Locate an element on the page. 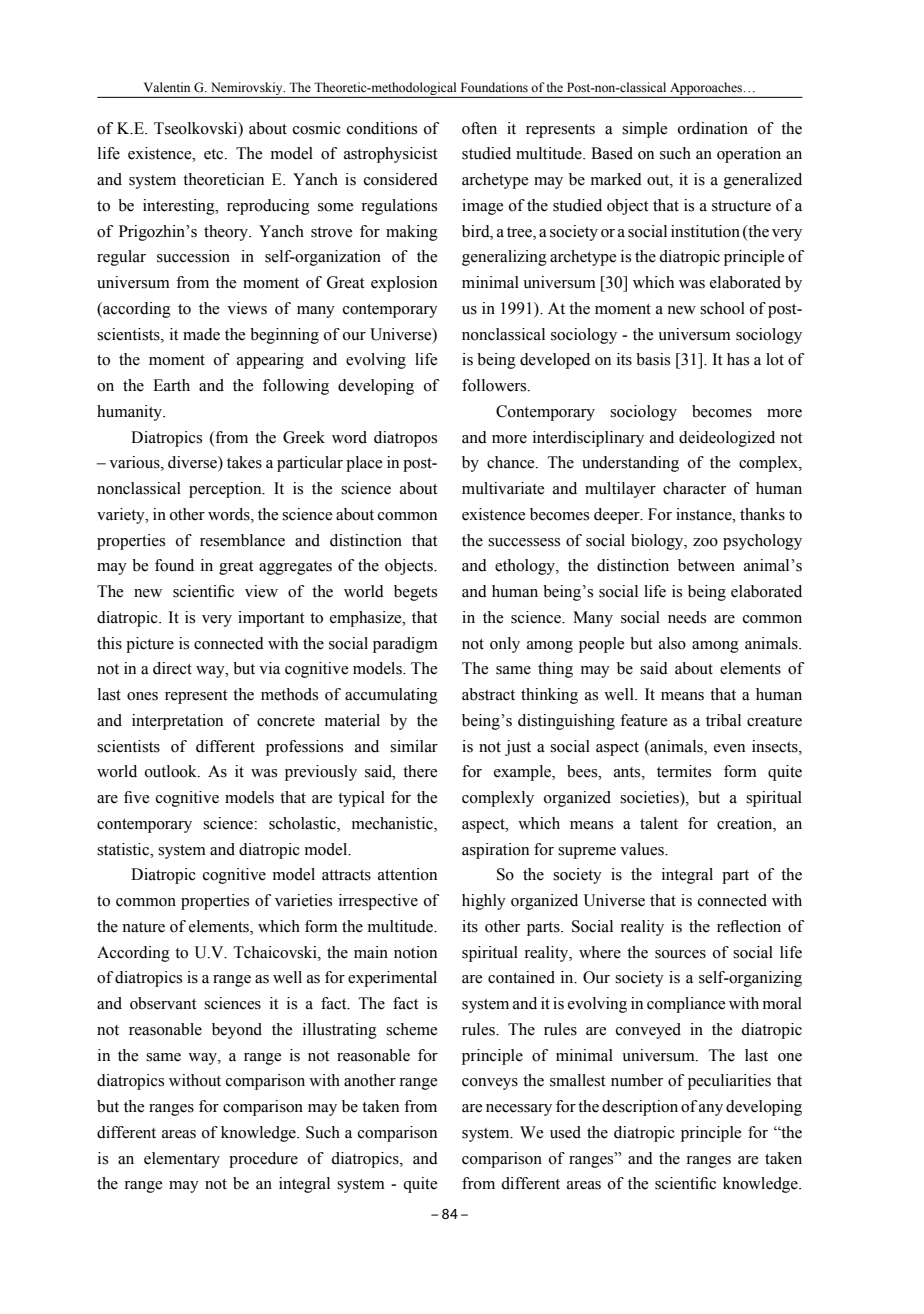  ordination is located at coordinates (713, 128).
